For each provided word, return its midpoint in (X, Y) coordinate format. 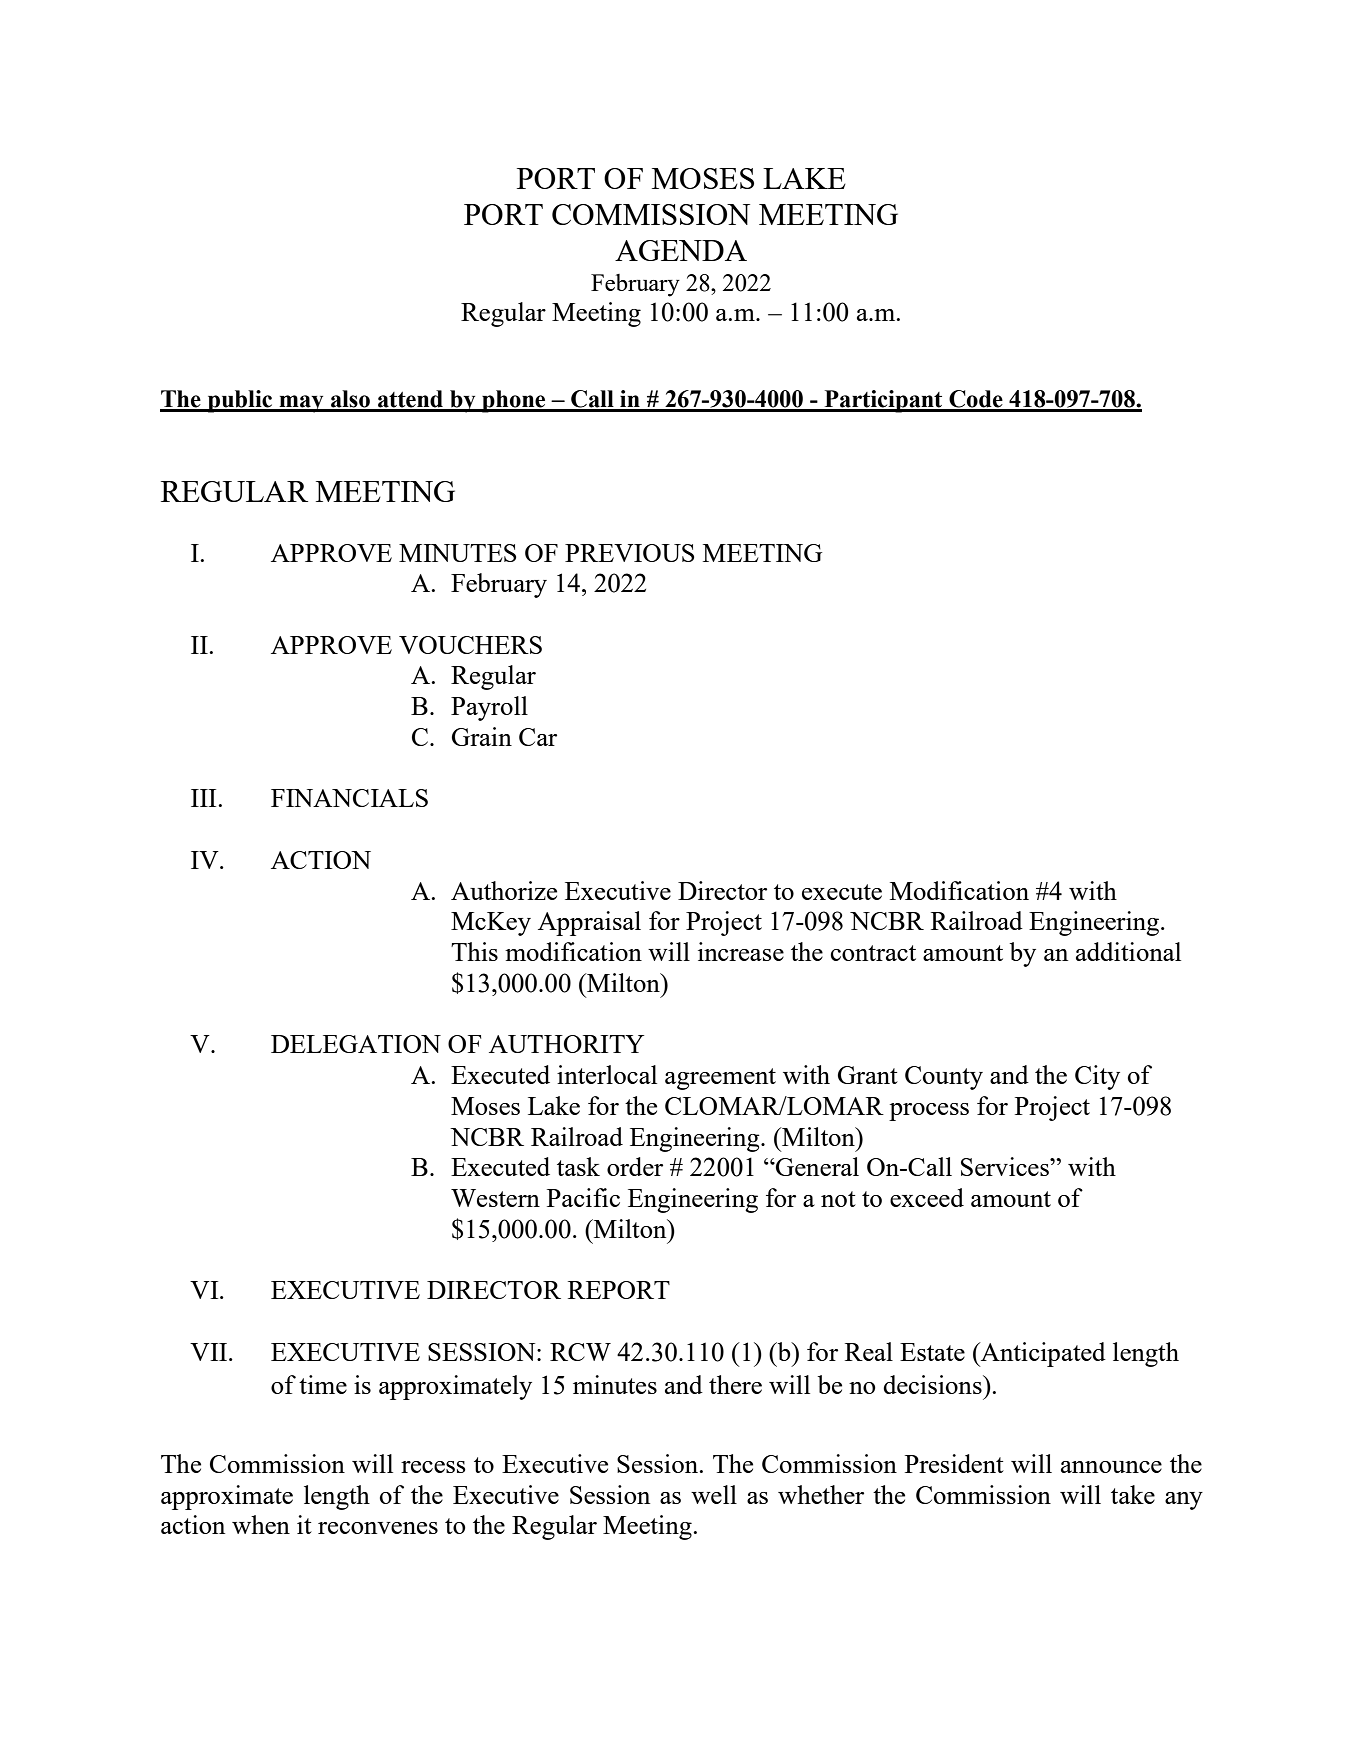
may (301, 404)
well (714, 1494)
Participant (883, 401)
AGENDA (681, 250)
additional (1128, 951)
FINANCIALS (349, 798)
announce (1111, 1467)
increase (741, 951)
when (261, 1524)
